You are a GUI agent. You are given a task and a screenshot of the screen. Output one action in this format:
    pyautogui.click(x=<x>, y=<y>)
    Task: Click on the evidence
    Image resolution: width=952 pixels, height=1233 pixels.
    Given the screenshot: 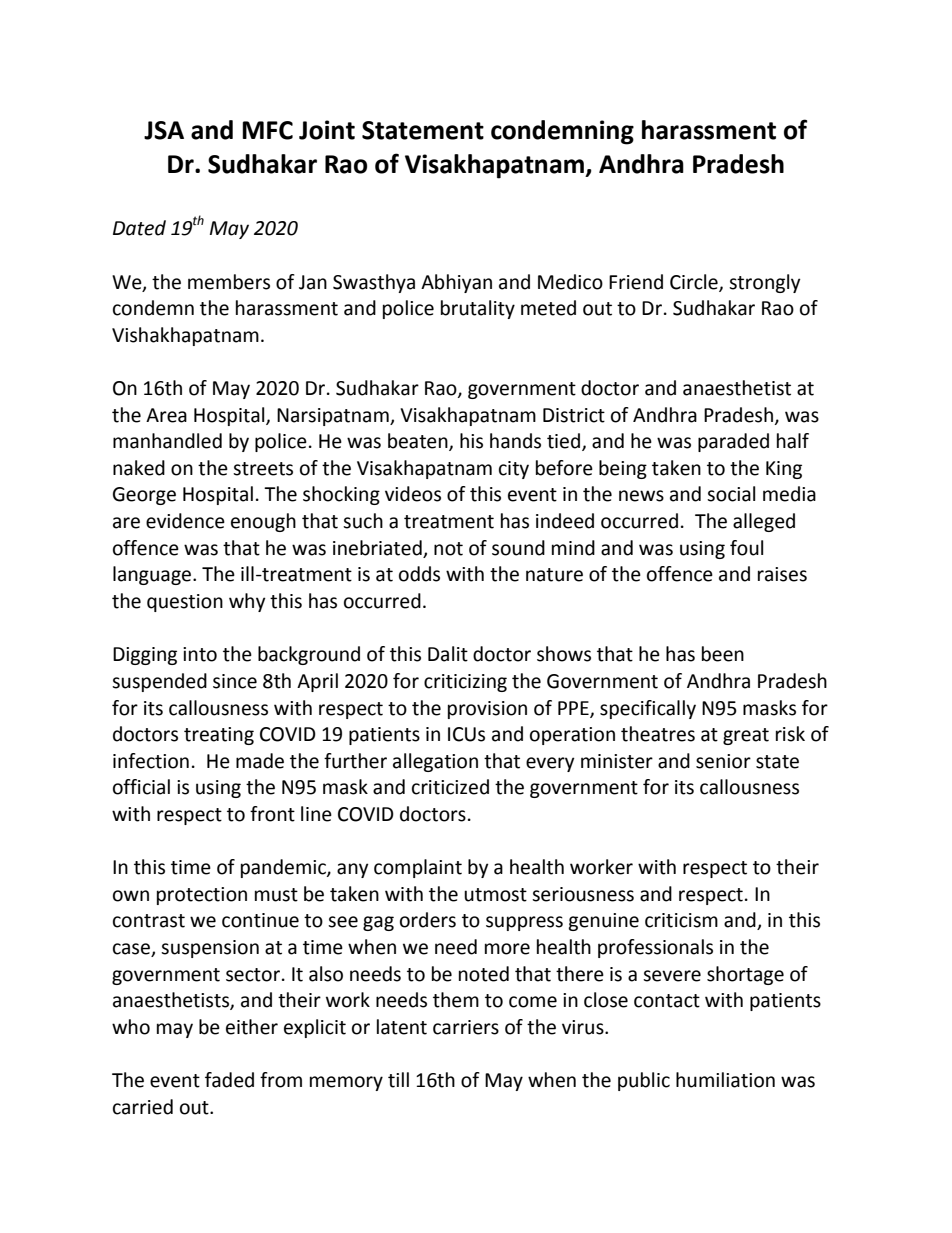 What is the action you would take?
    pyautogui.click(x=185, y=521)
